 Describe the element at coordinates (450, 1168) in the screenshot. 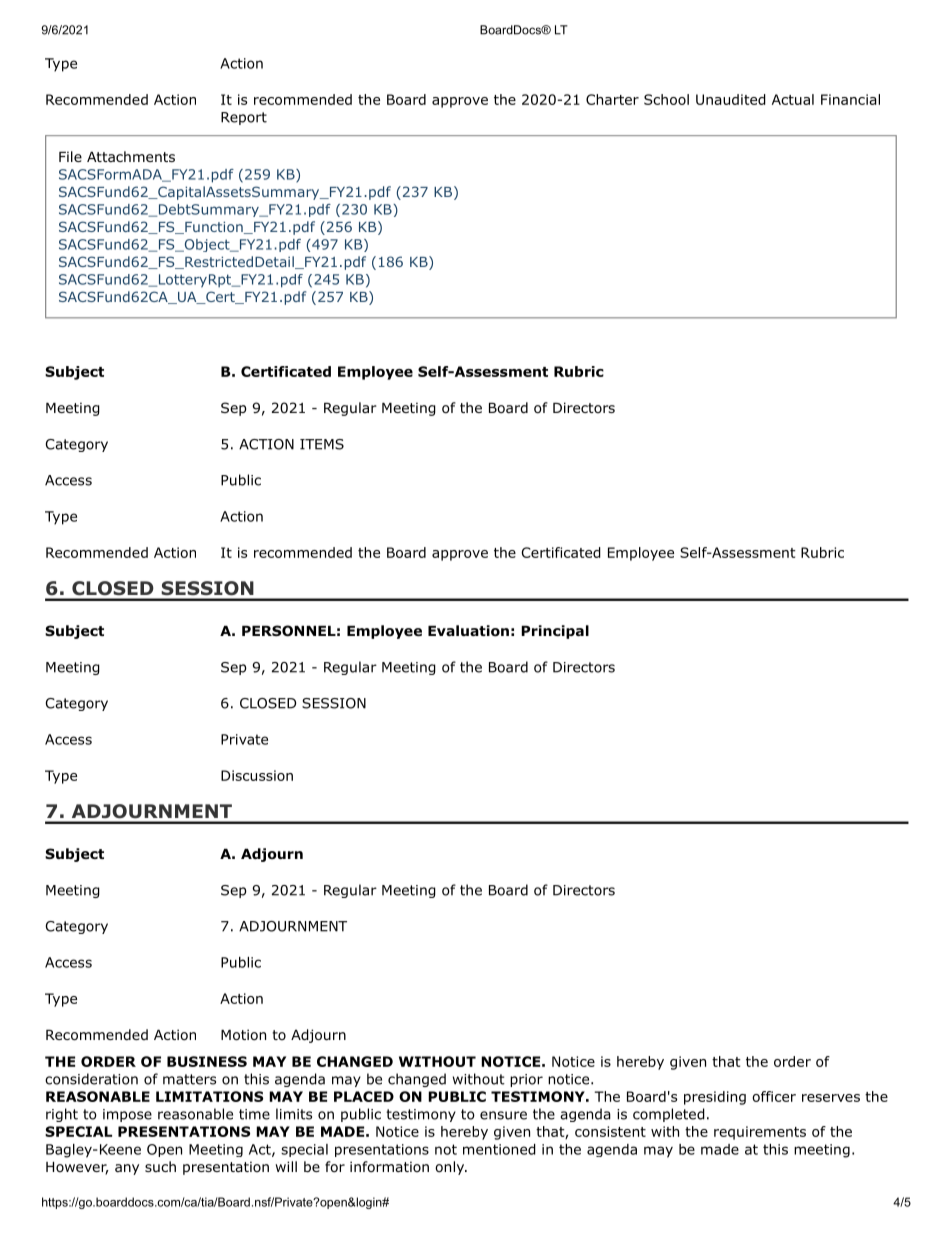

I see `only` at that location.
